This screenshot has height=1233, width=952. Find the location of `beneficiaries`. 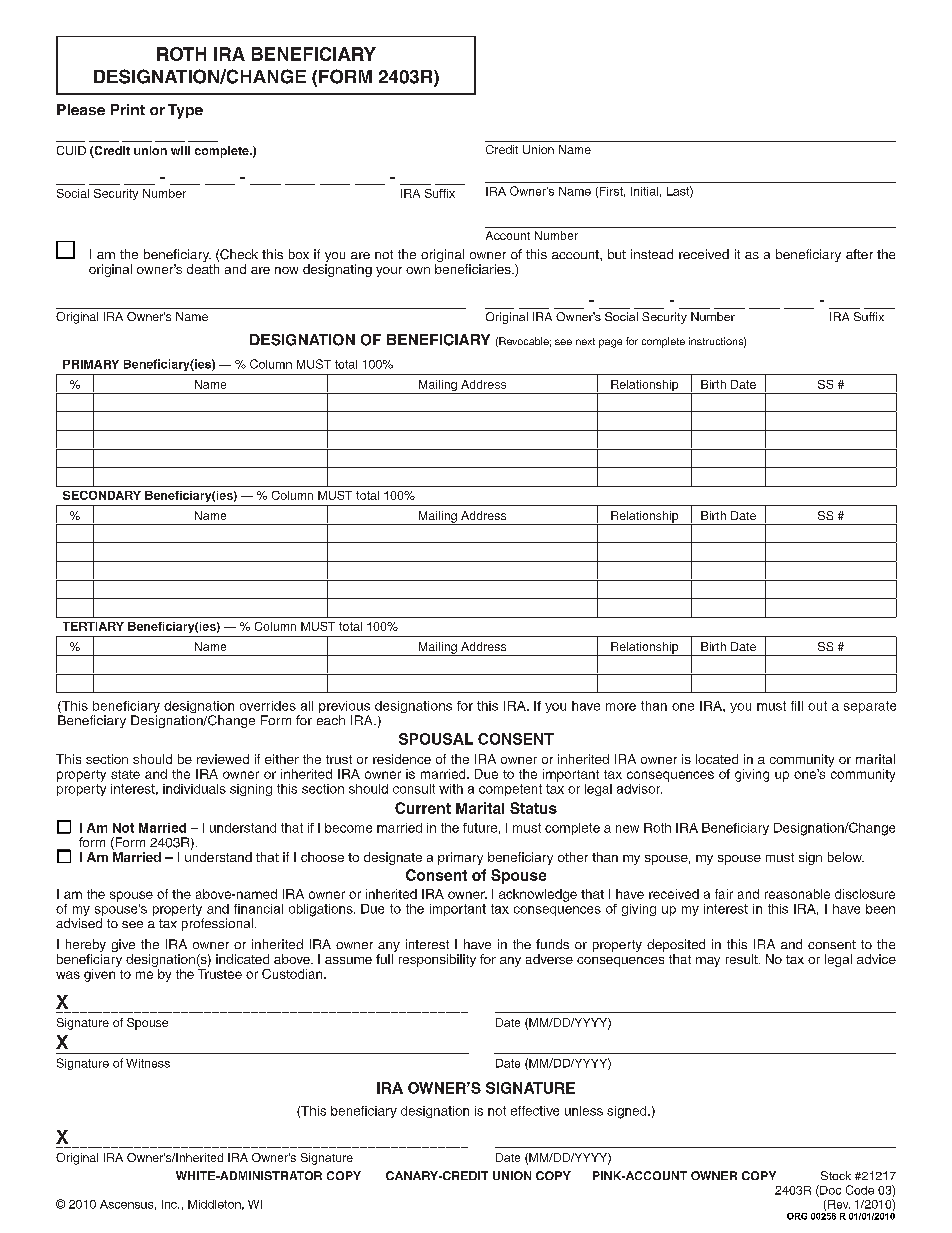

beneficiaries is located at coordinates (474, 269).
